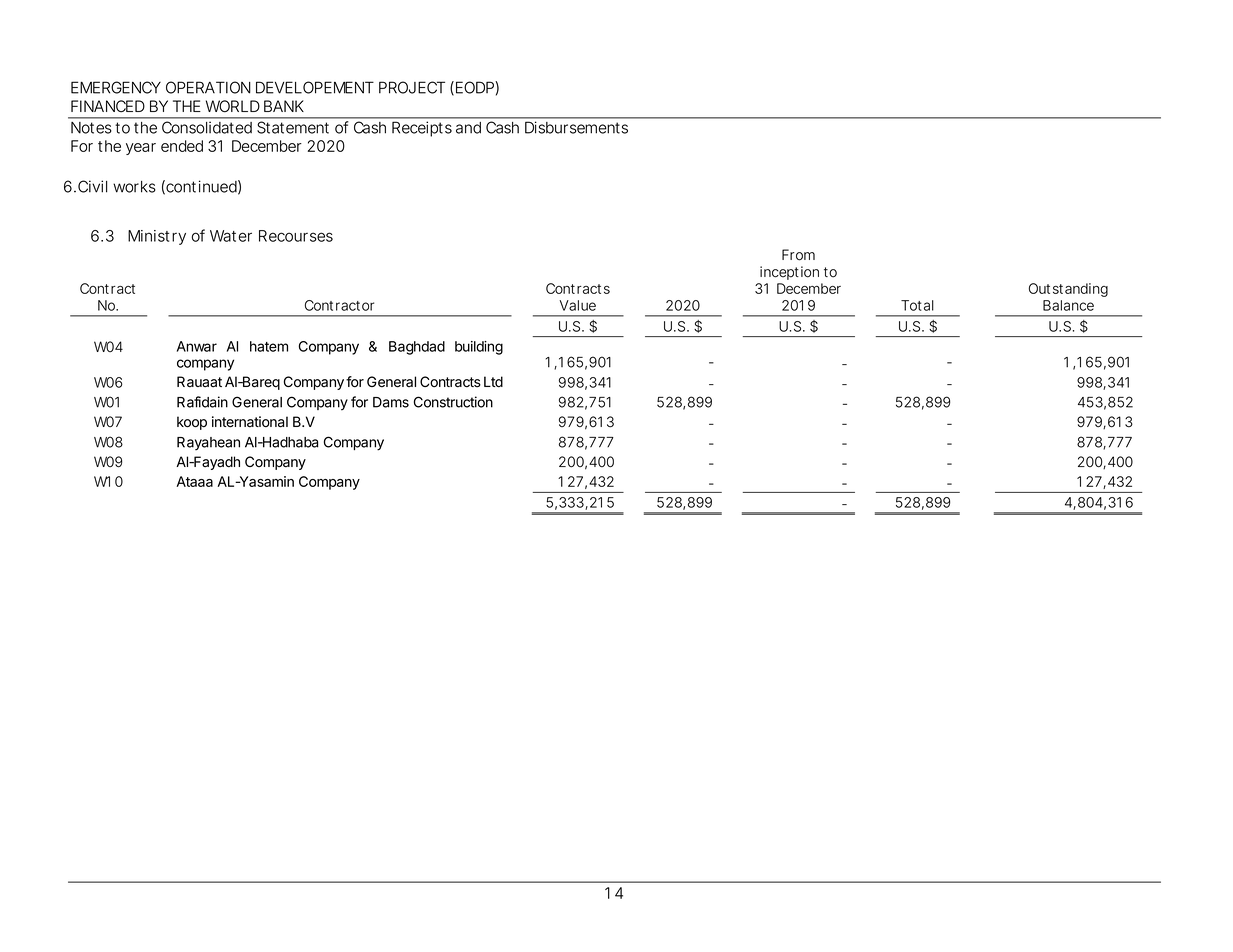  What do you see at coordinates (493, 382) in the screenshot?
I see `Ltd` at bounding box center [493, 382].
